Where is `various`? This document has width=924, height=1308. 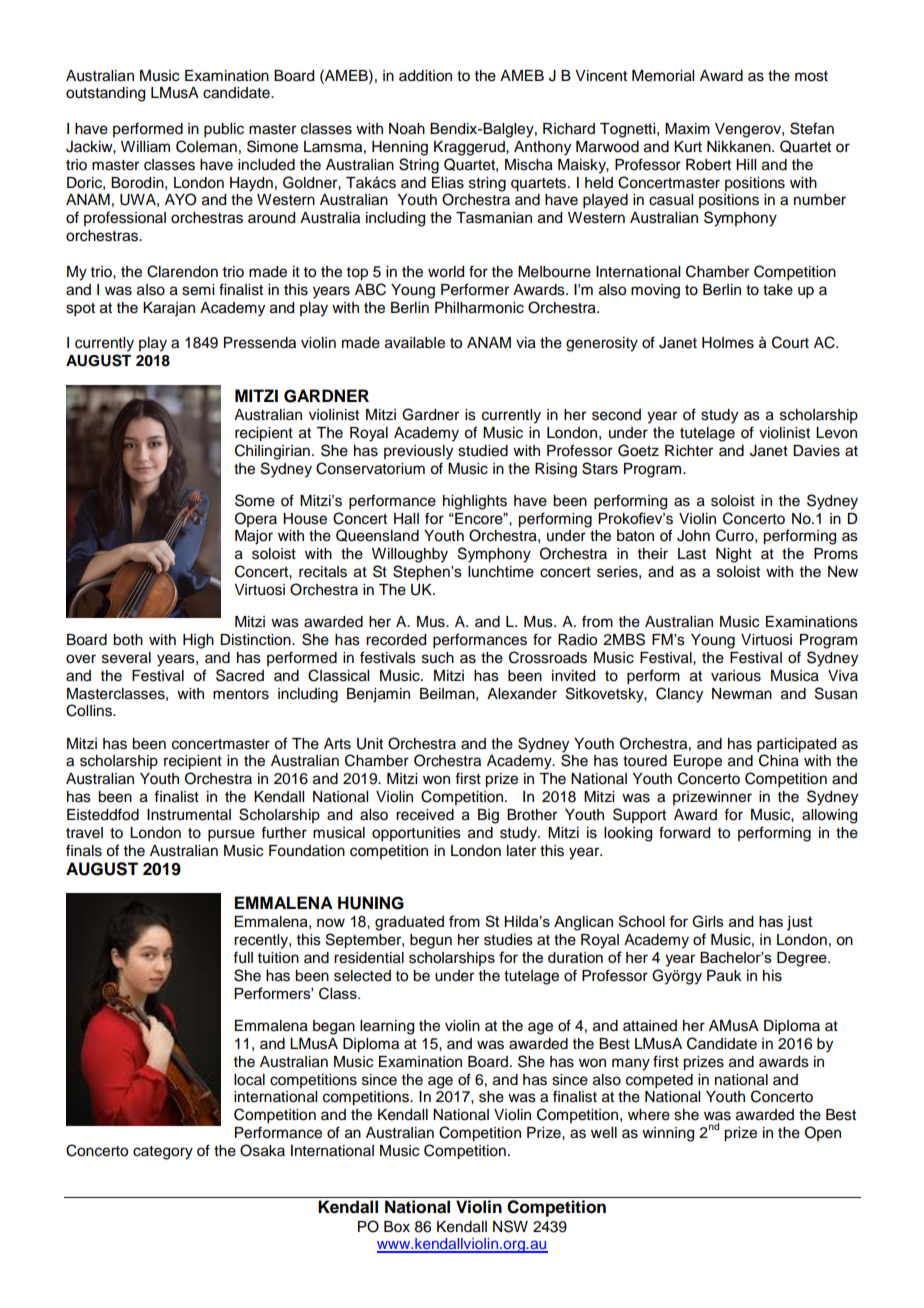 various is located at coordinates (736, 676).
